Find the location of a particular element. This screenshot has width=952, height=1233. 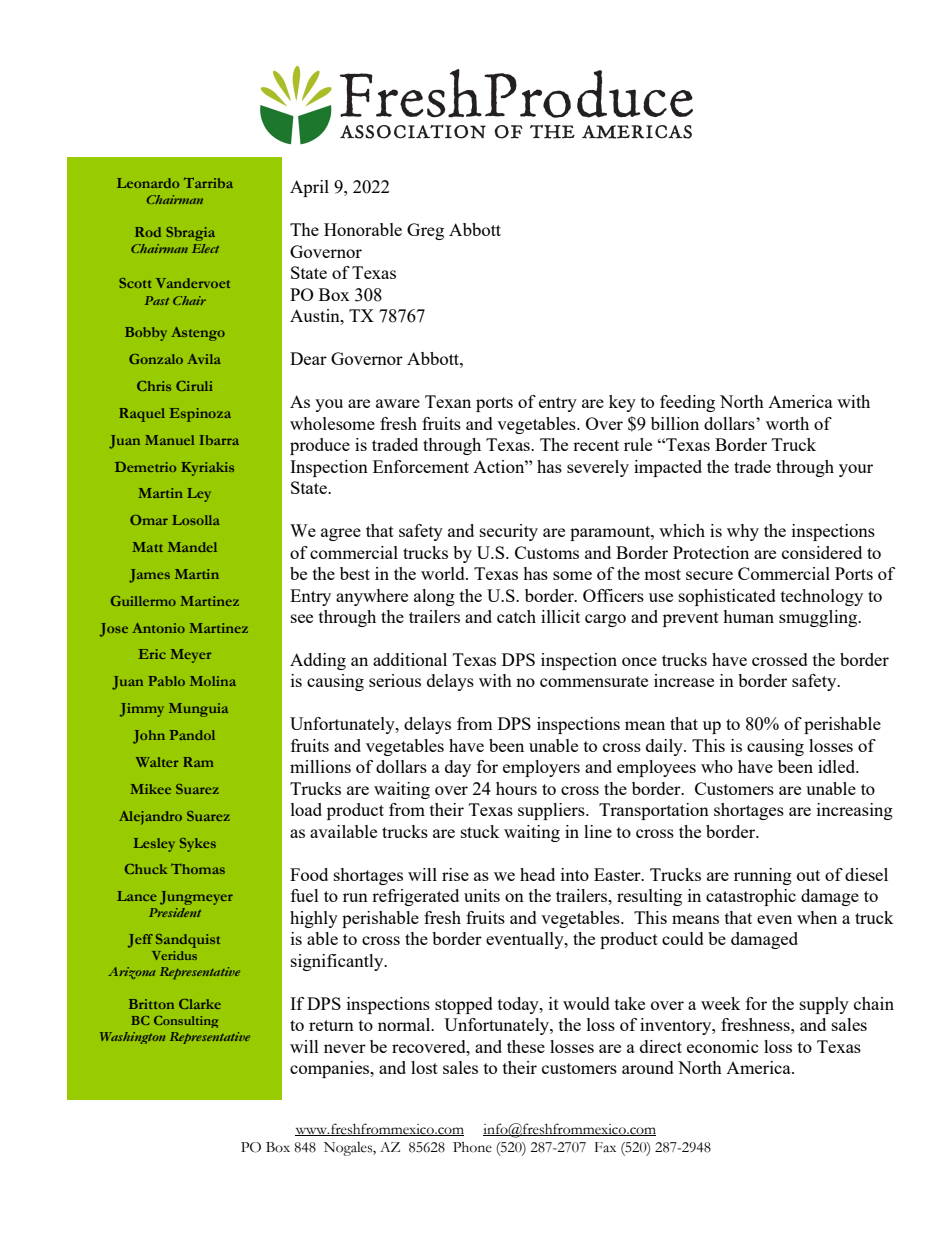

Elect is located at coordinates (205, 248).
